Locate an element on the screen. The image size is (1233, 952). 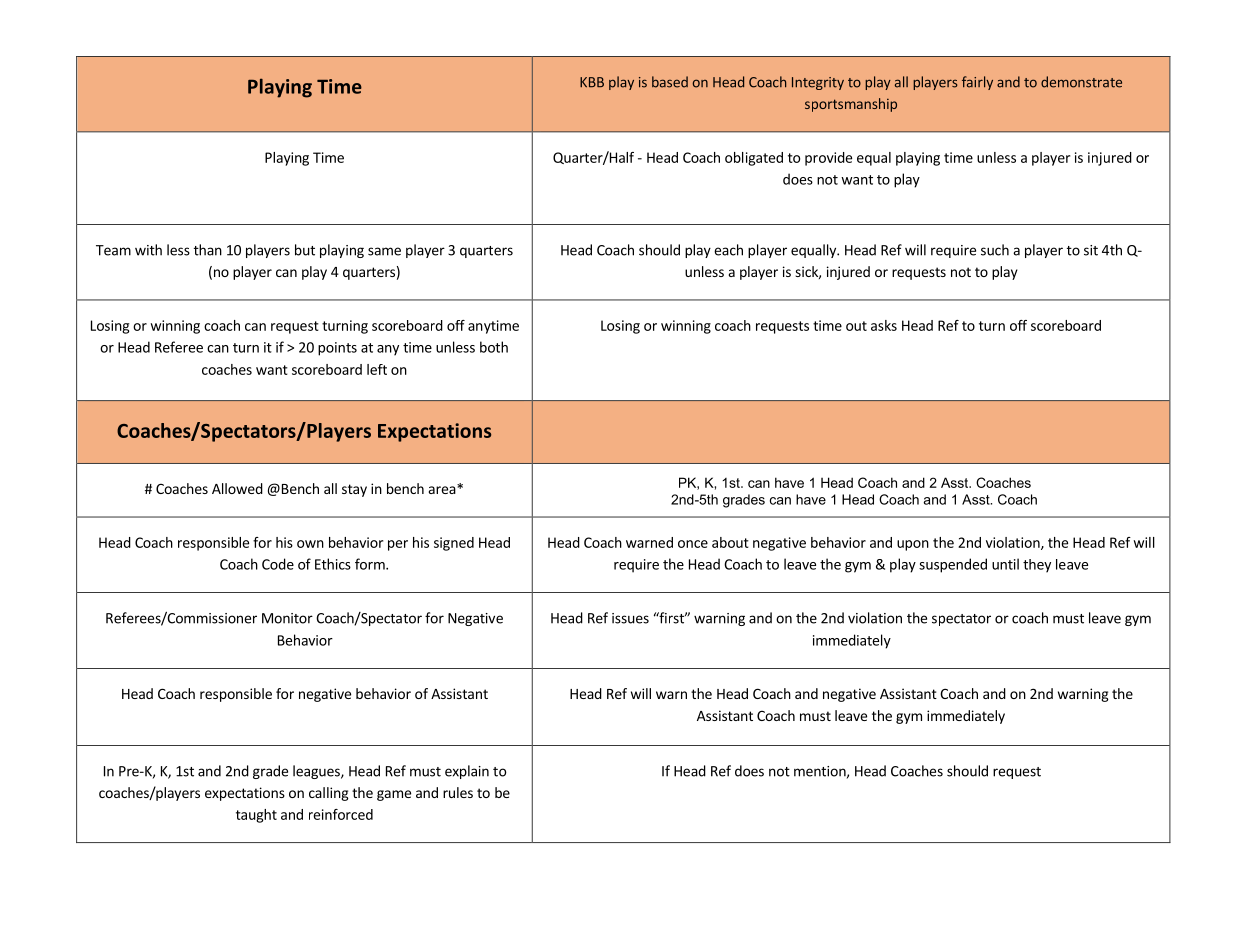
than is located at coordinates (208, 250).
